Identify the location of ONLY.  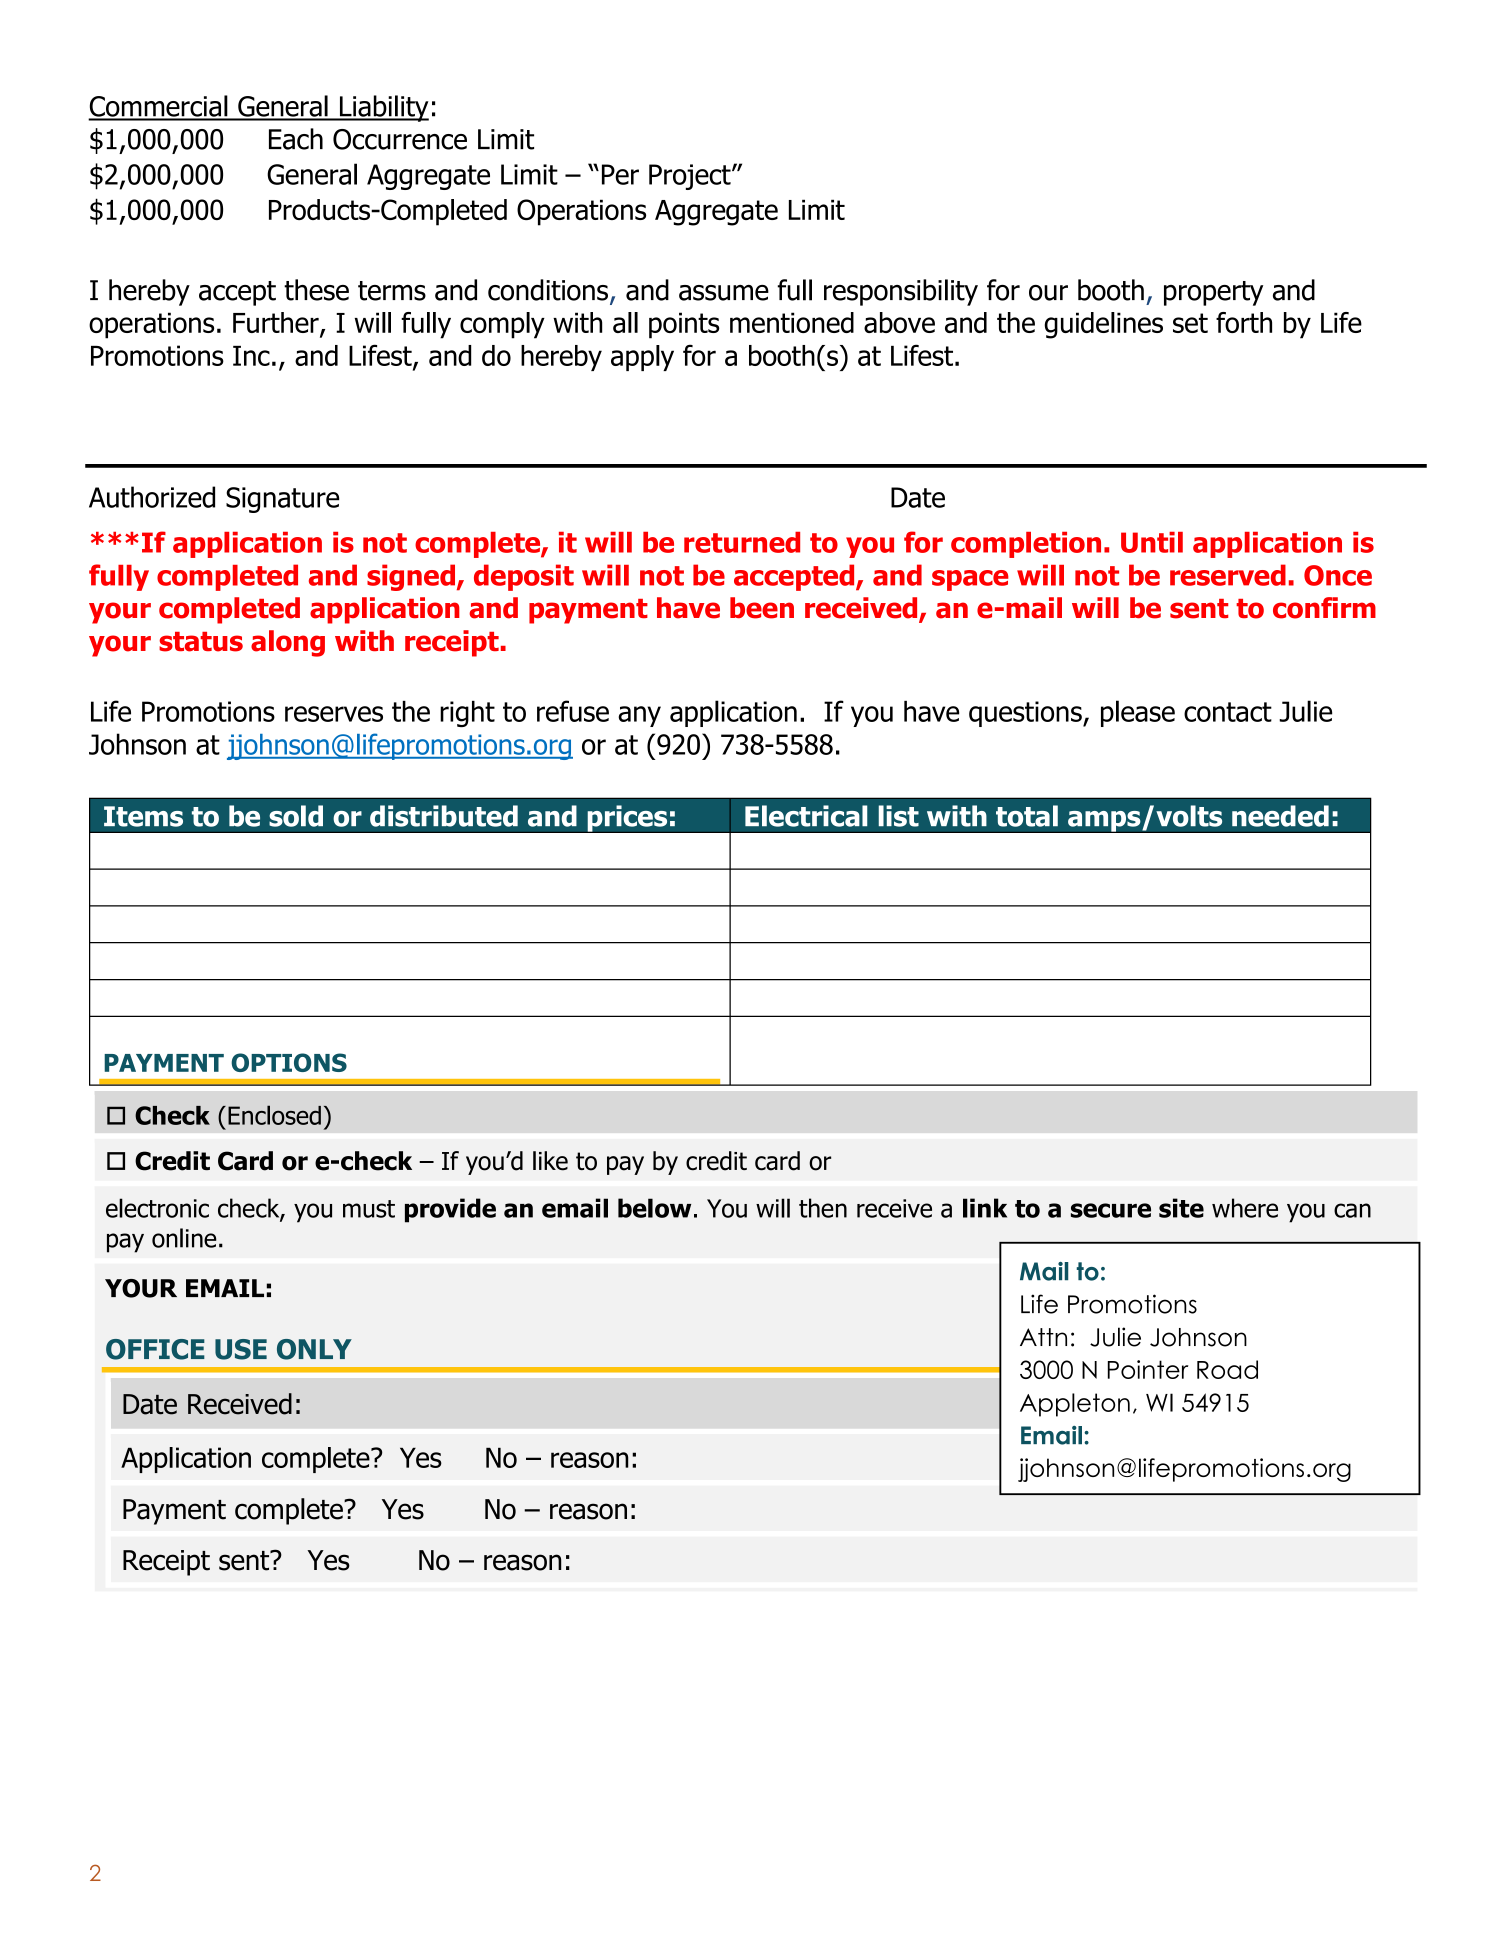
(314, 1349).
